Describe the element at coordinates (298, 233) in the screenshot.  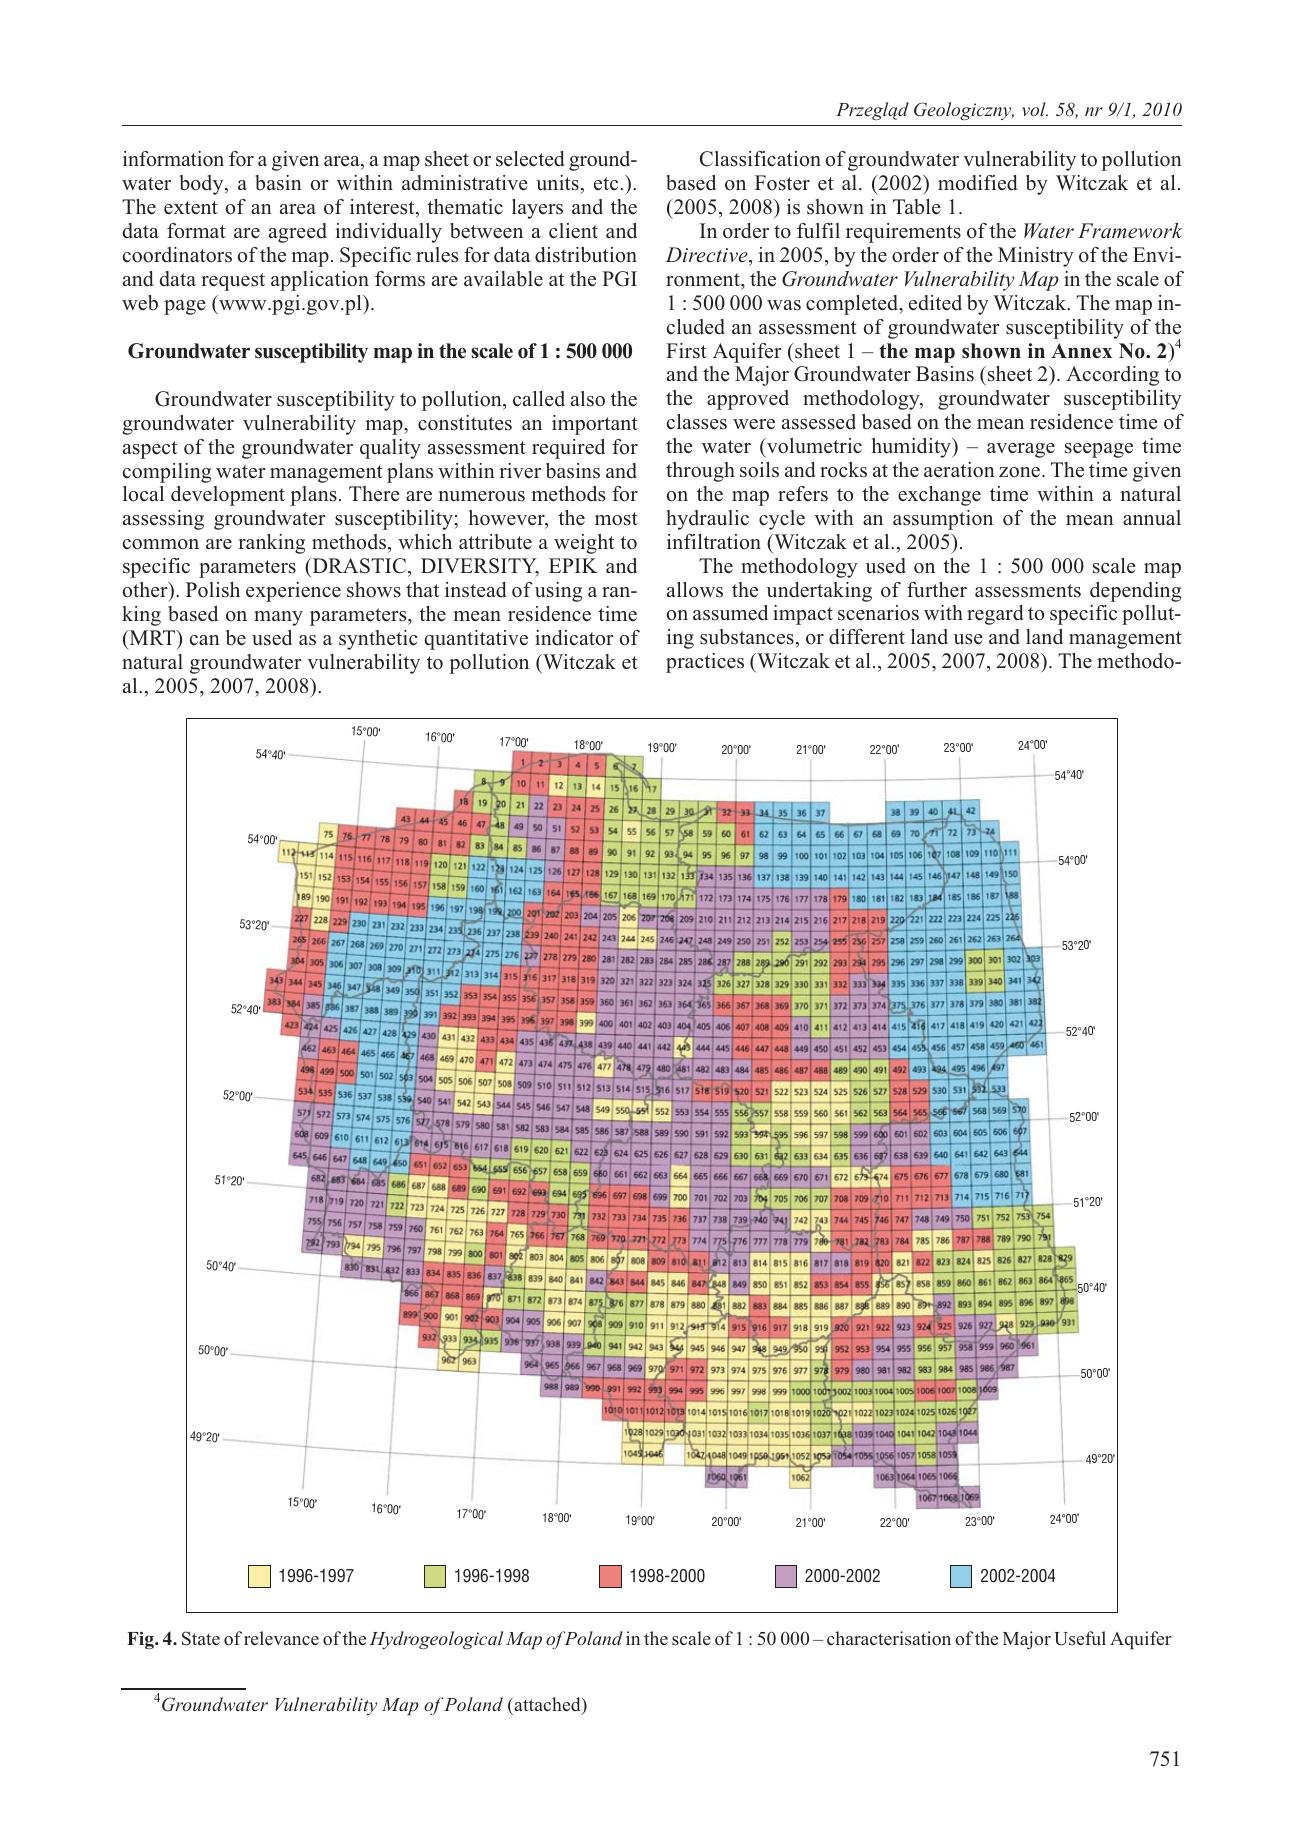
I see `agreed` at that location.
